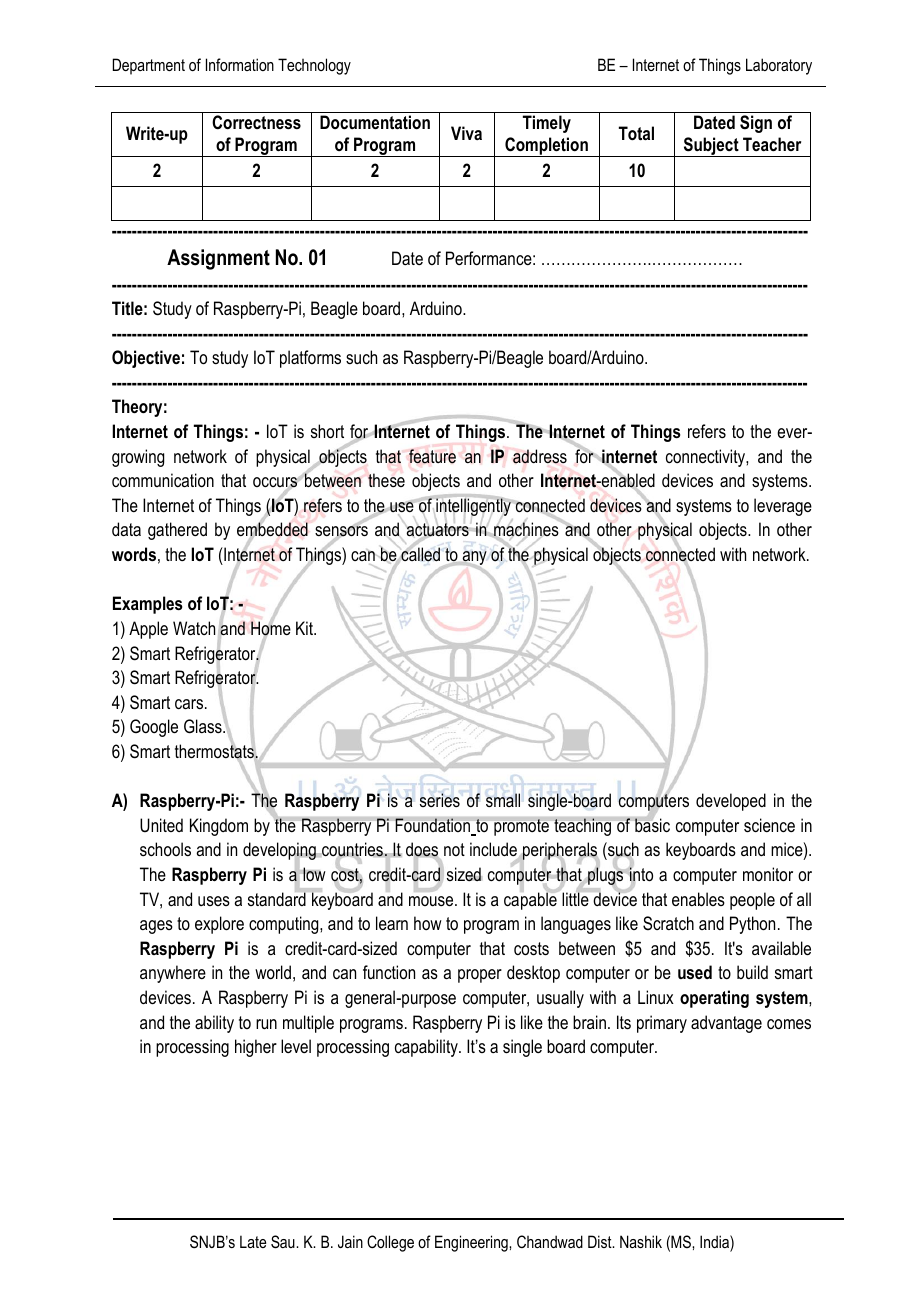 The height and width of the screenshot is (1308, 924). What do you see at coordinates (432, 456) in the screenshot?
I see `feature` at bounding box center [432, 456].
